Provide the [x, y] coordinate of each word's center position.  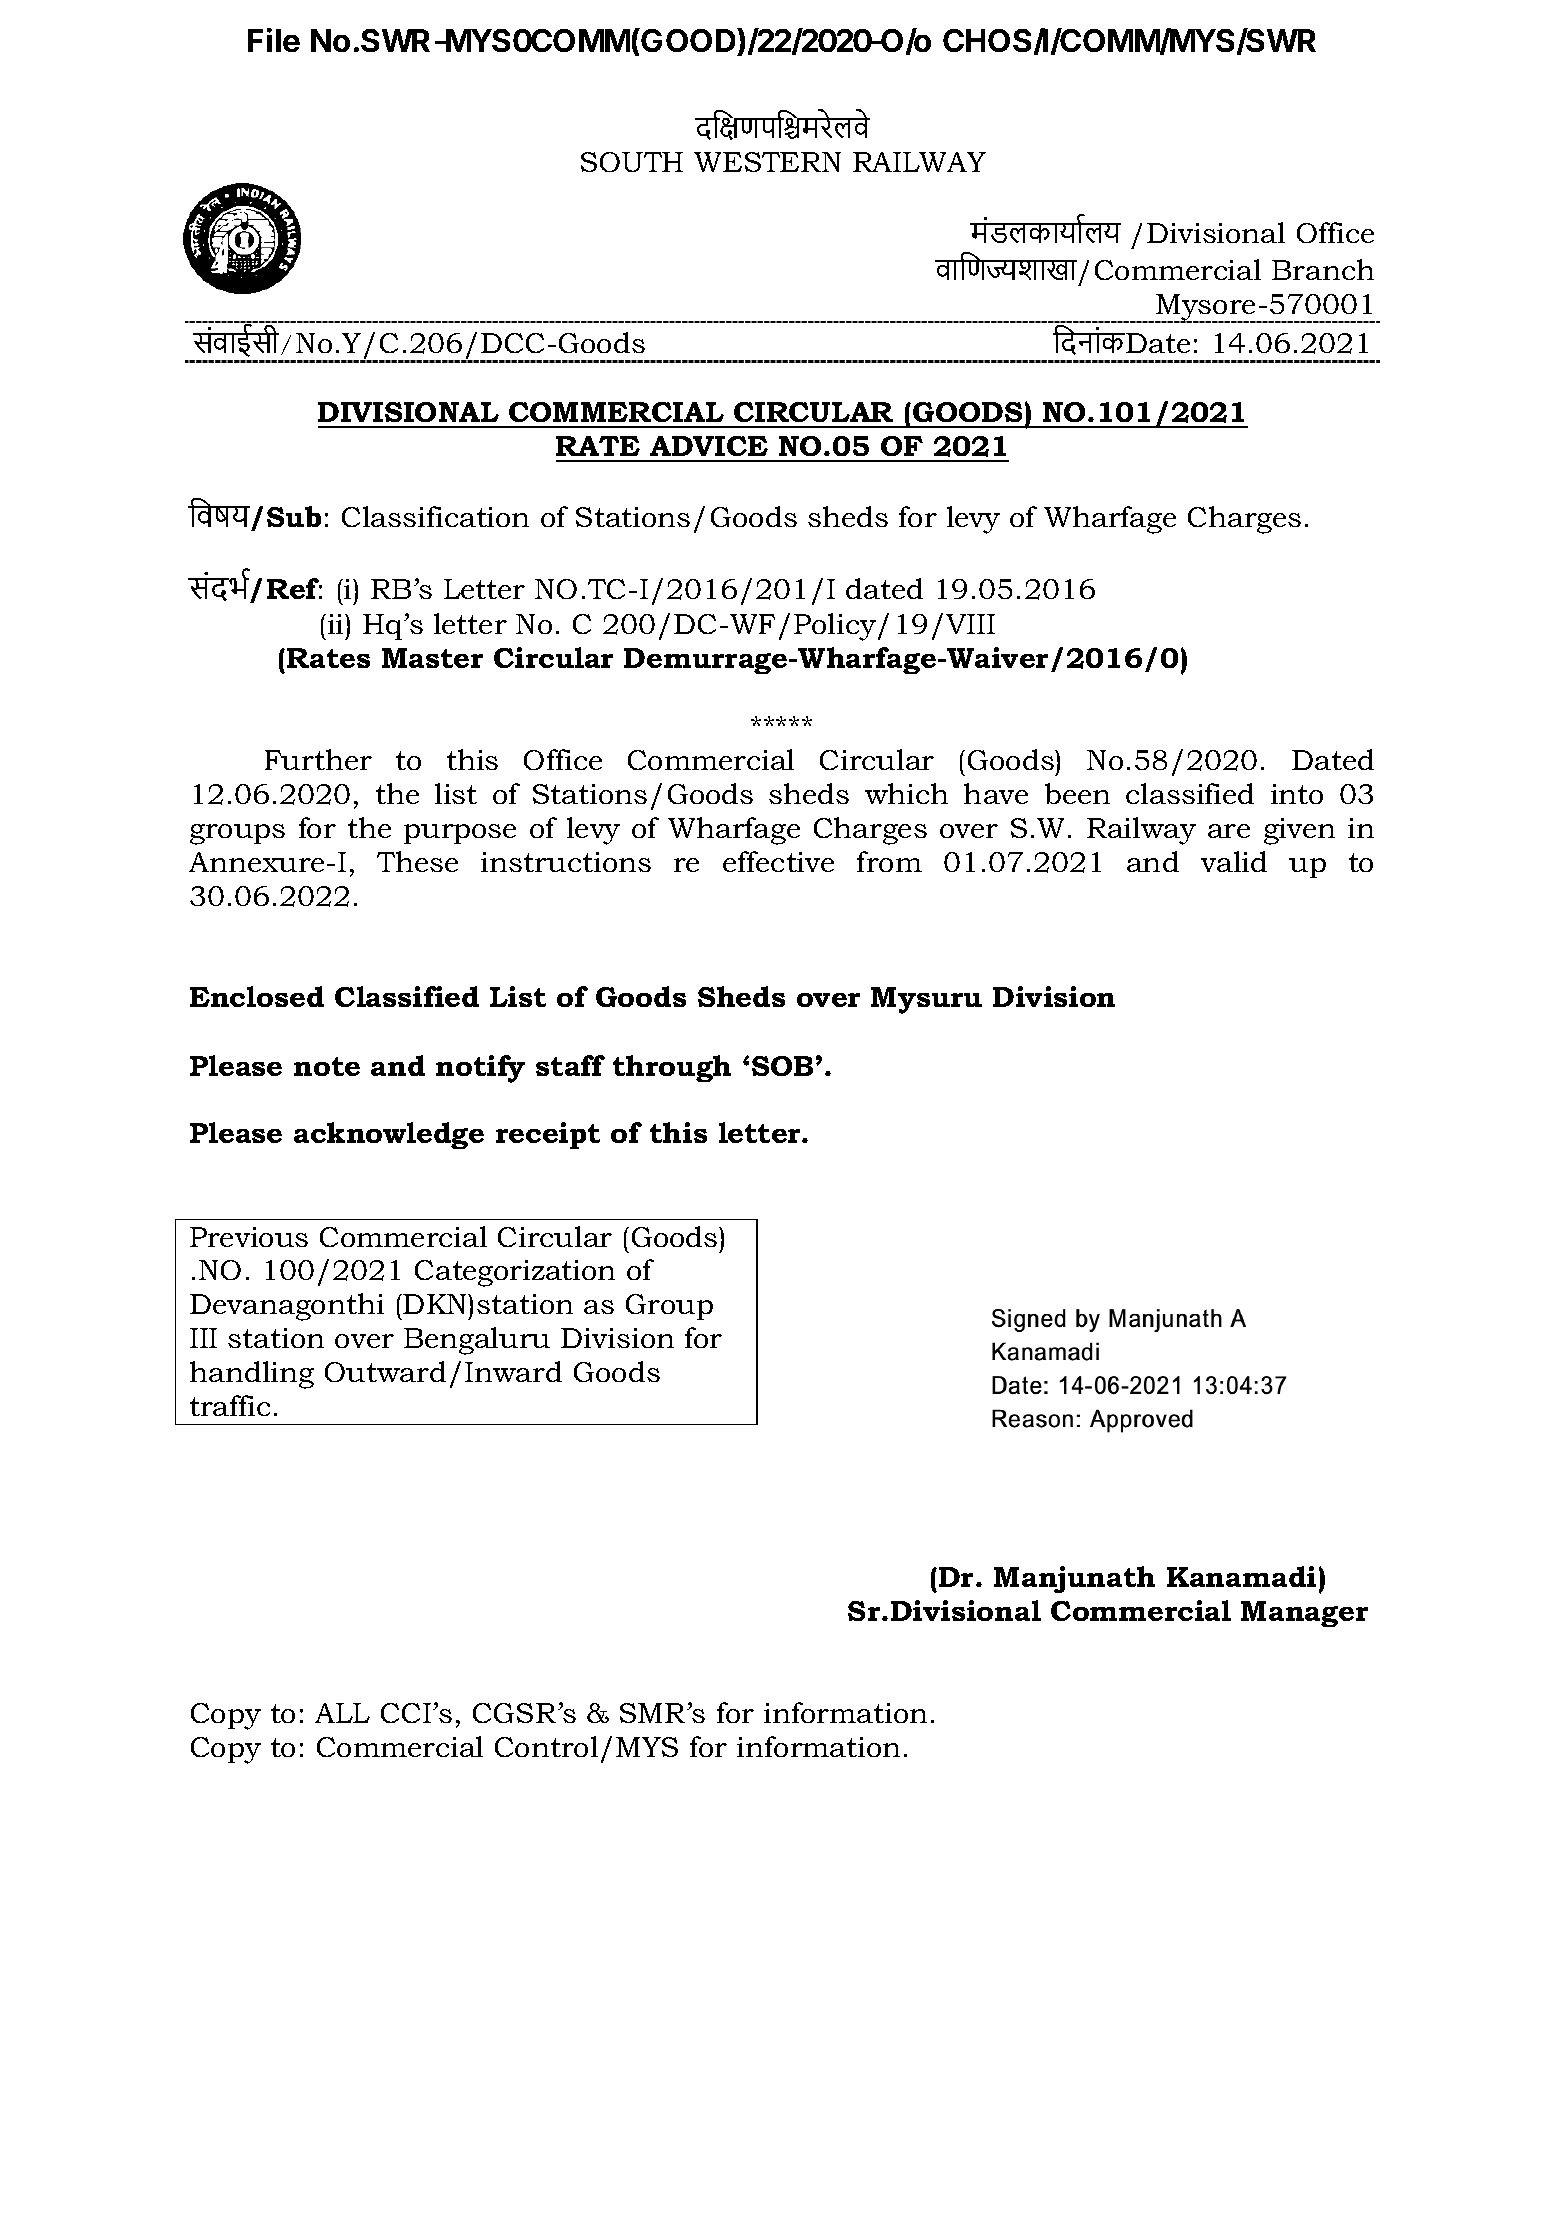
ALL [342, 1713]
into [1297, 794]
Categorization [515, 1273]
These [417, 861]
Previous [249, 1237]
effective [778, 861]
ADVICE [709, 446]
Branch [1323, 269]
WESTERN [767, 162]
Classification [435, 516]
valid [1234, 861]
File [274, 40]
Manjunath [1074, 1579]
